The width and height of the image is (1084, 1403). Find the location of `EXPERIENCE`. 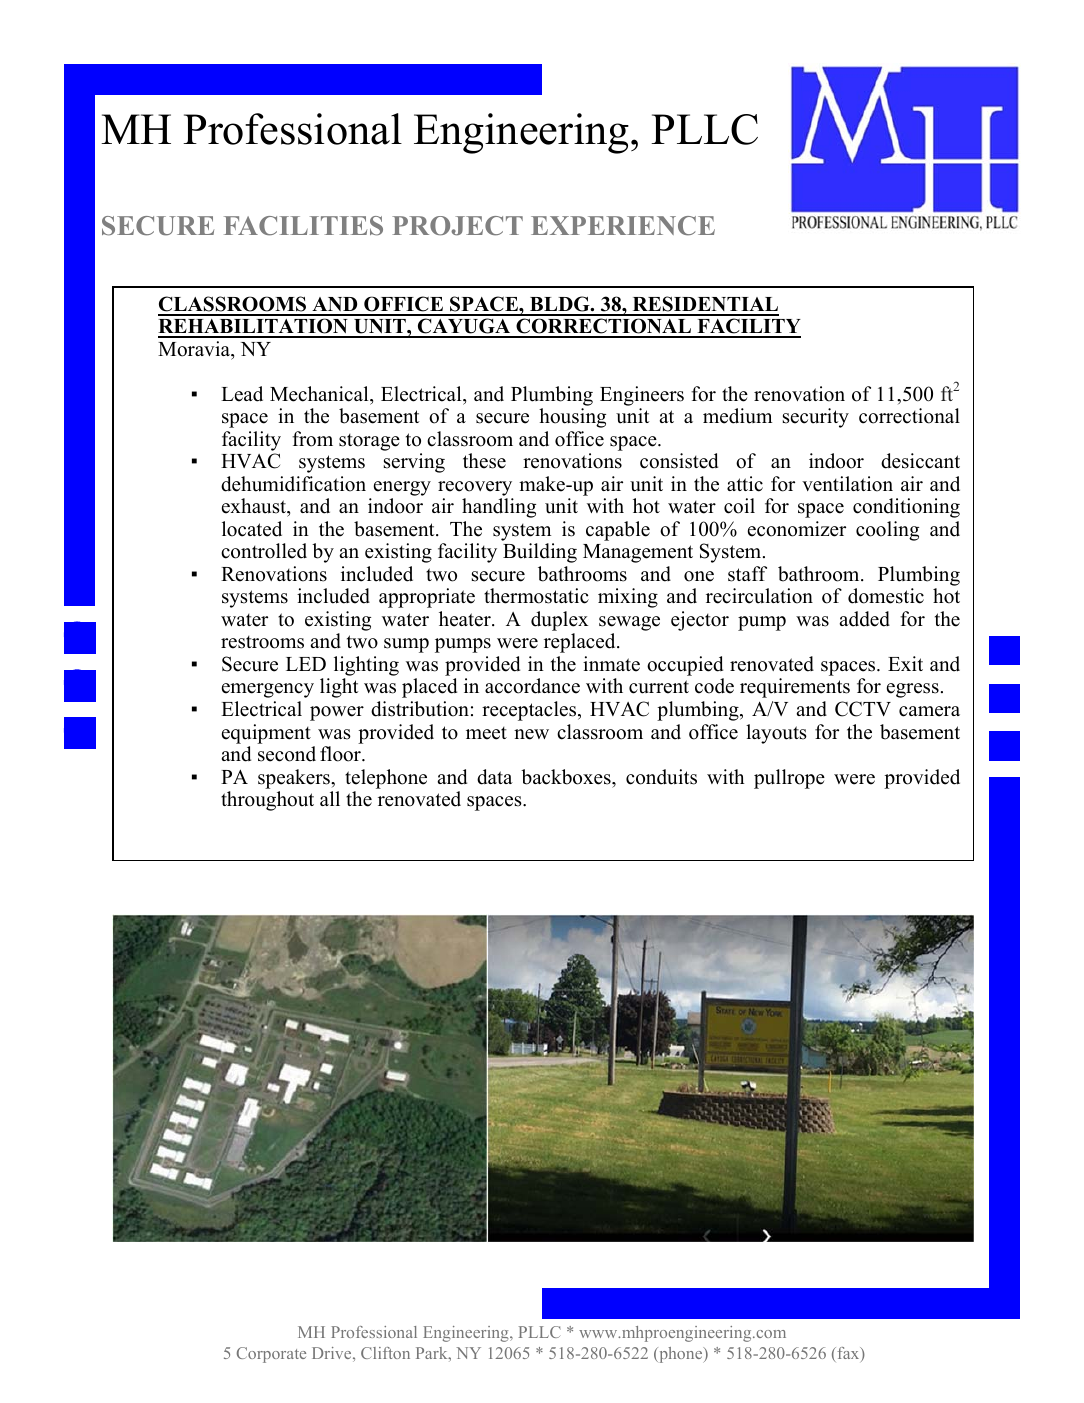

EXPERIENCE is located at coordinates (623, 226).
